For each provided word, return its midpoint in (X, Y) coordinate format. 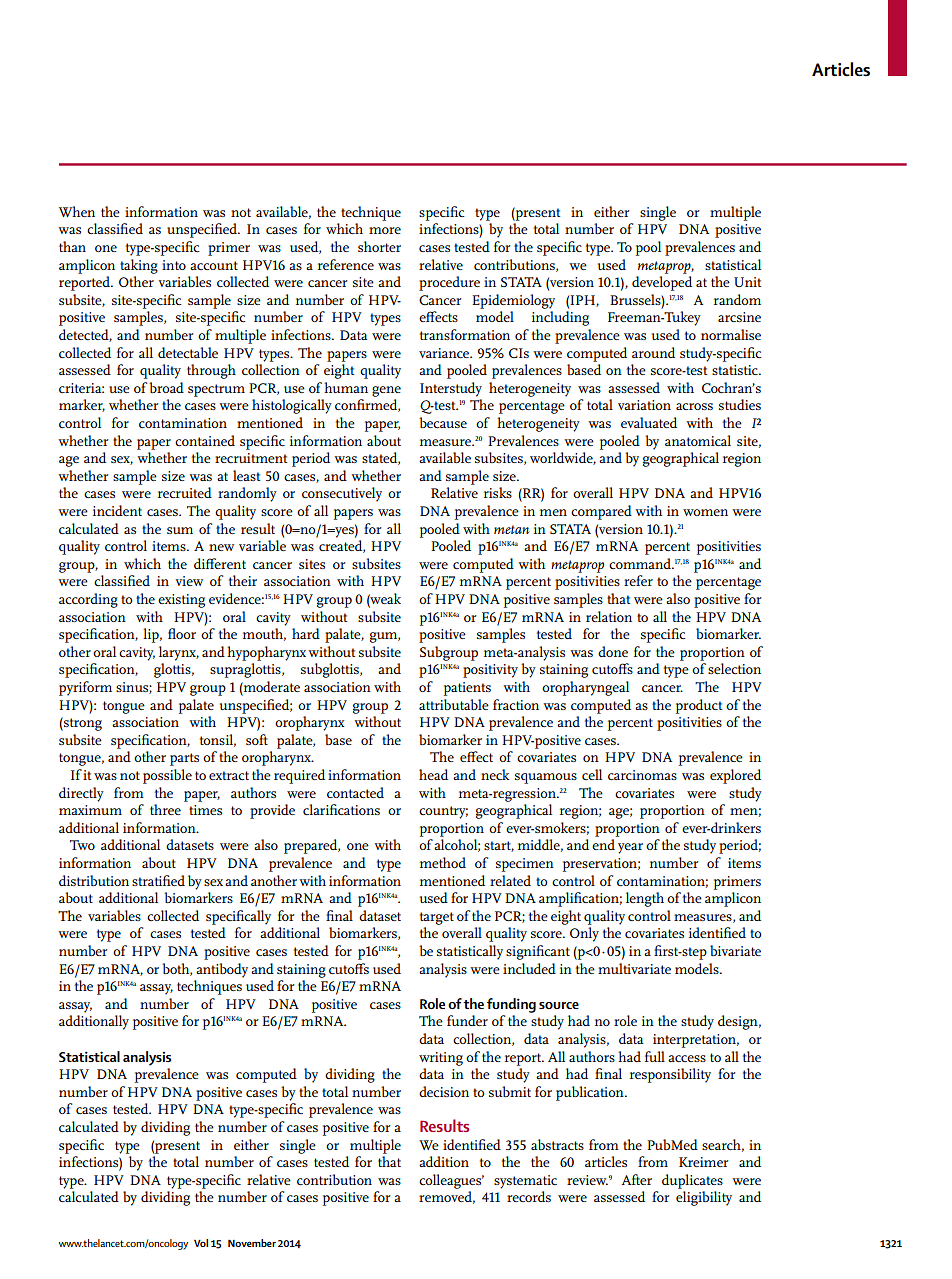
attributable (454, 704)
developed (662, 283)
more (385, 230)
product (699, 706)
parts (184, 759)
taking (139, 266)
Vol (201, 1243)
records (529, 1196)
